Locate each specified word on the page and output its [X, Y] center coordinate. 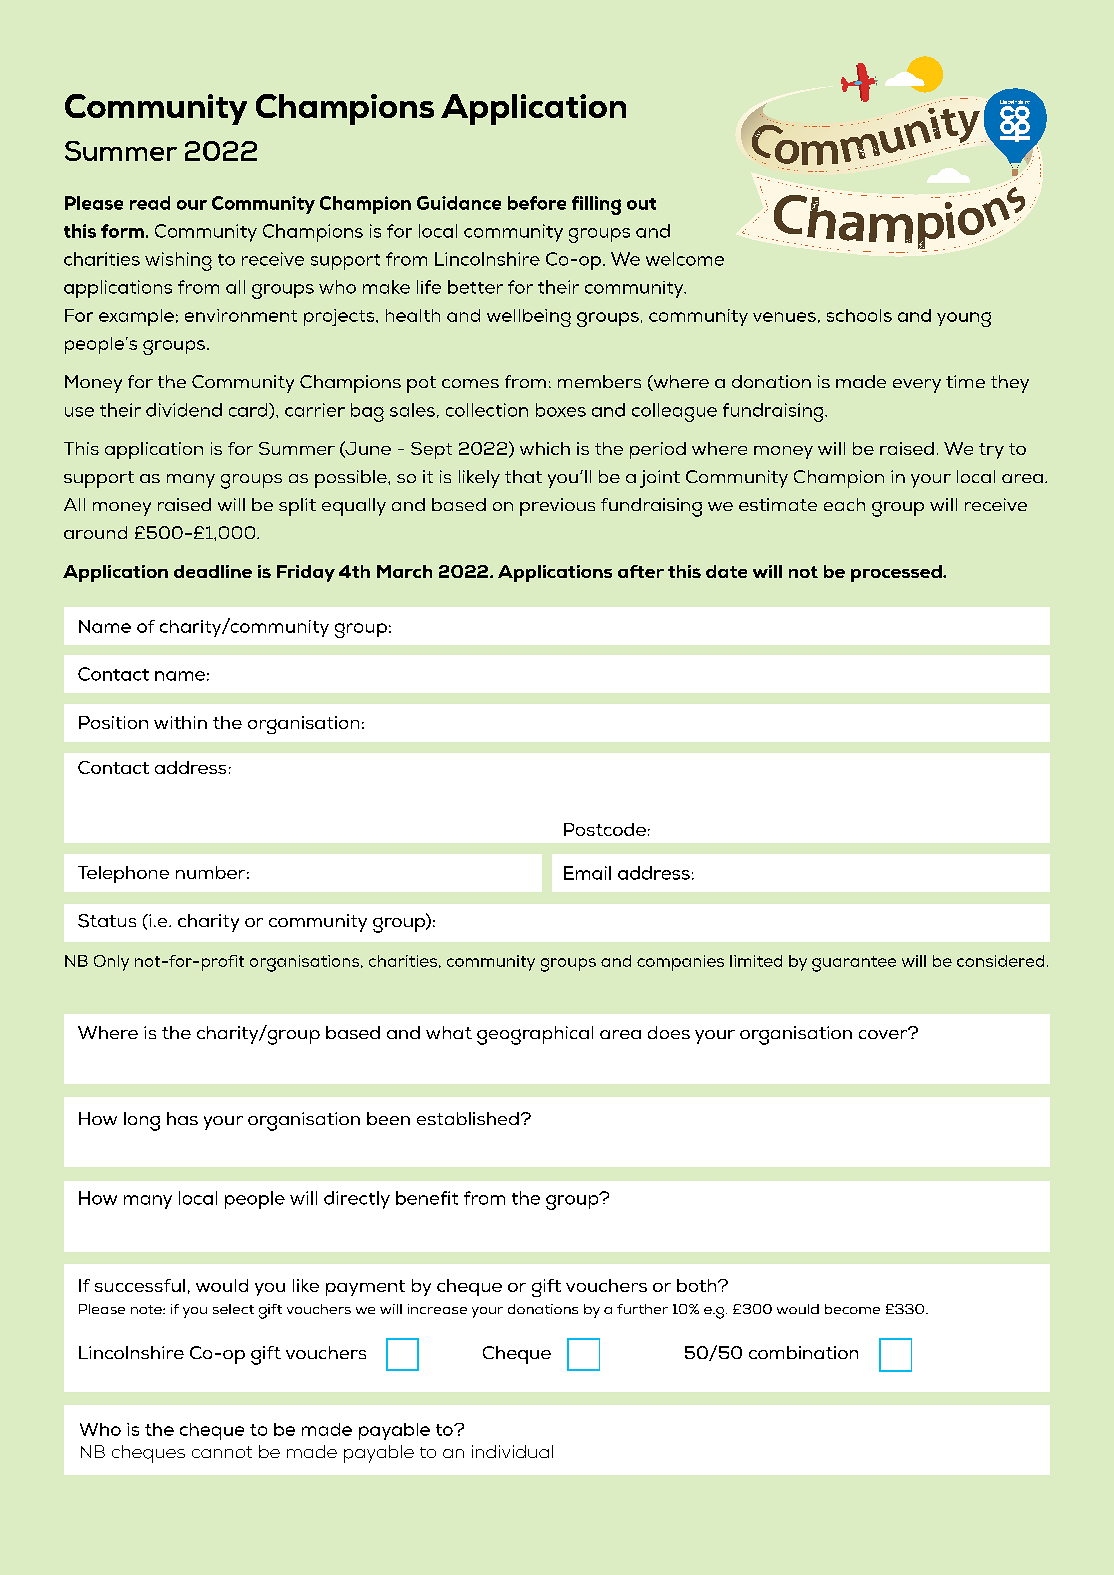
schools [859, 315]
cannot [222, 1452]
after [641, 571]
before [537, 203]
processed [897, 573]
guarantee [854, 964]
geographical [535, 1035]
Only [111, 963]
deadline [213, 571]
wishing [178, 261]
